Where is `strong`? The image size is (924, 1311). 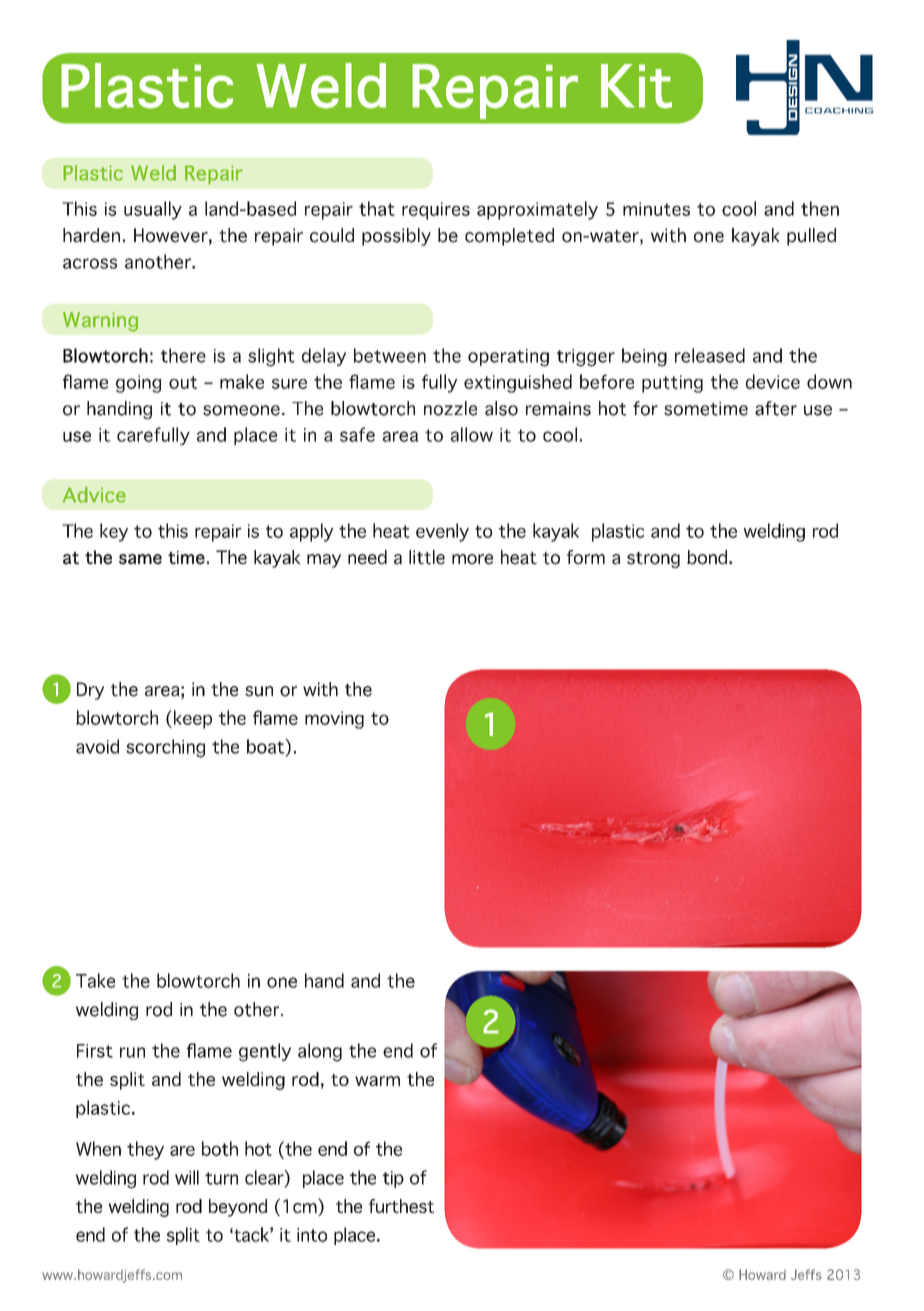 strong is located at coordinates (653, 560).
